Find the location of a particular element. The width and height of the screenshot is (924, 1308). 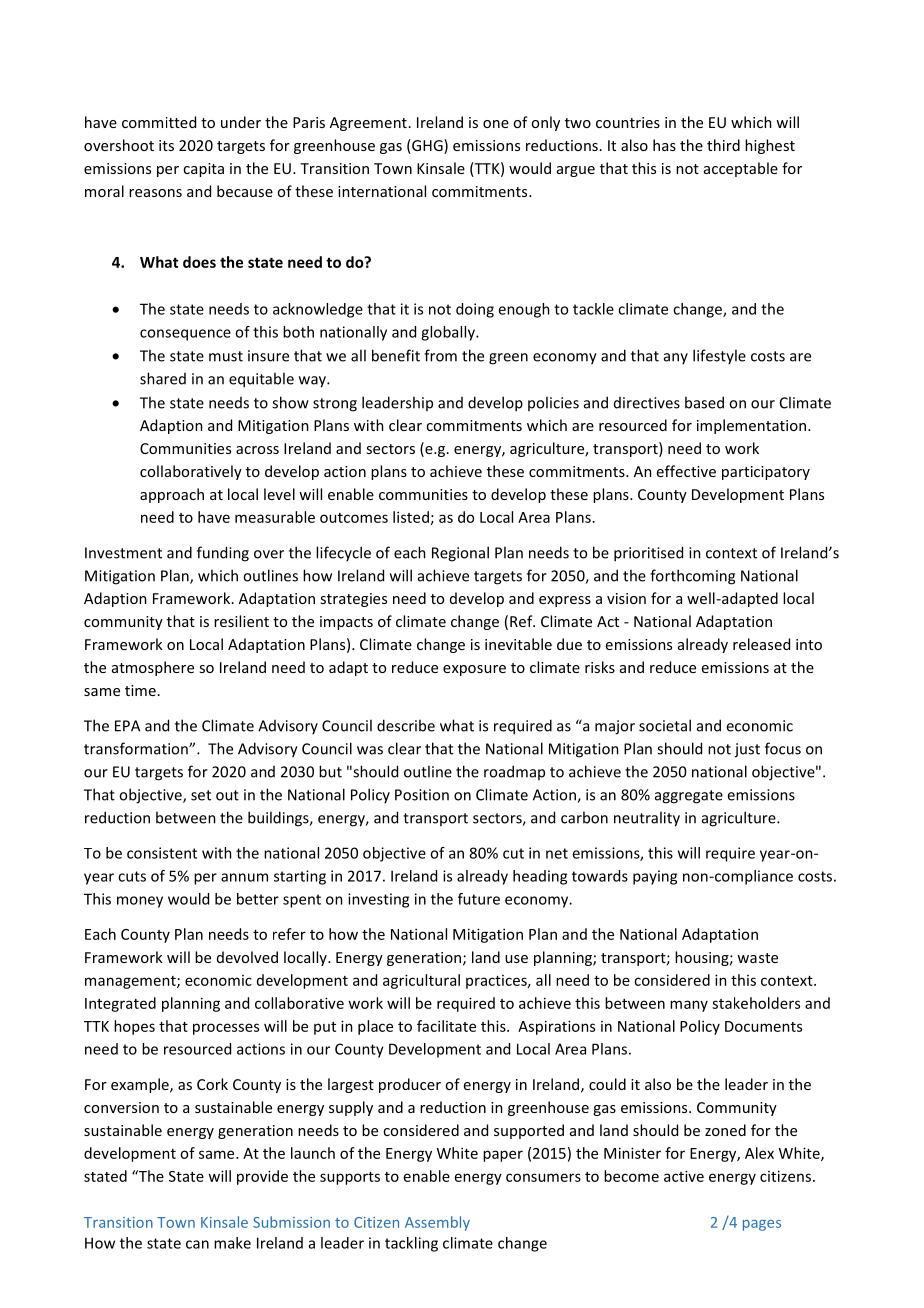

third is located at coordinates (723, 145).
